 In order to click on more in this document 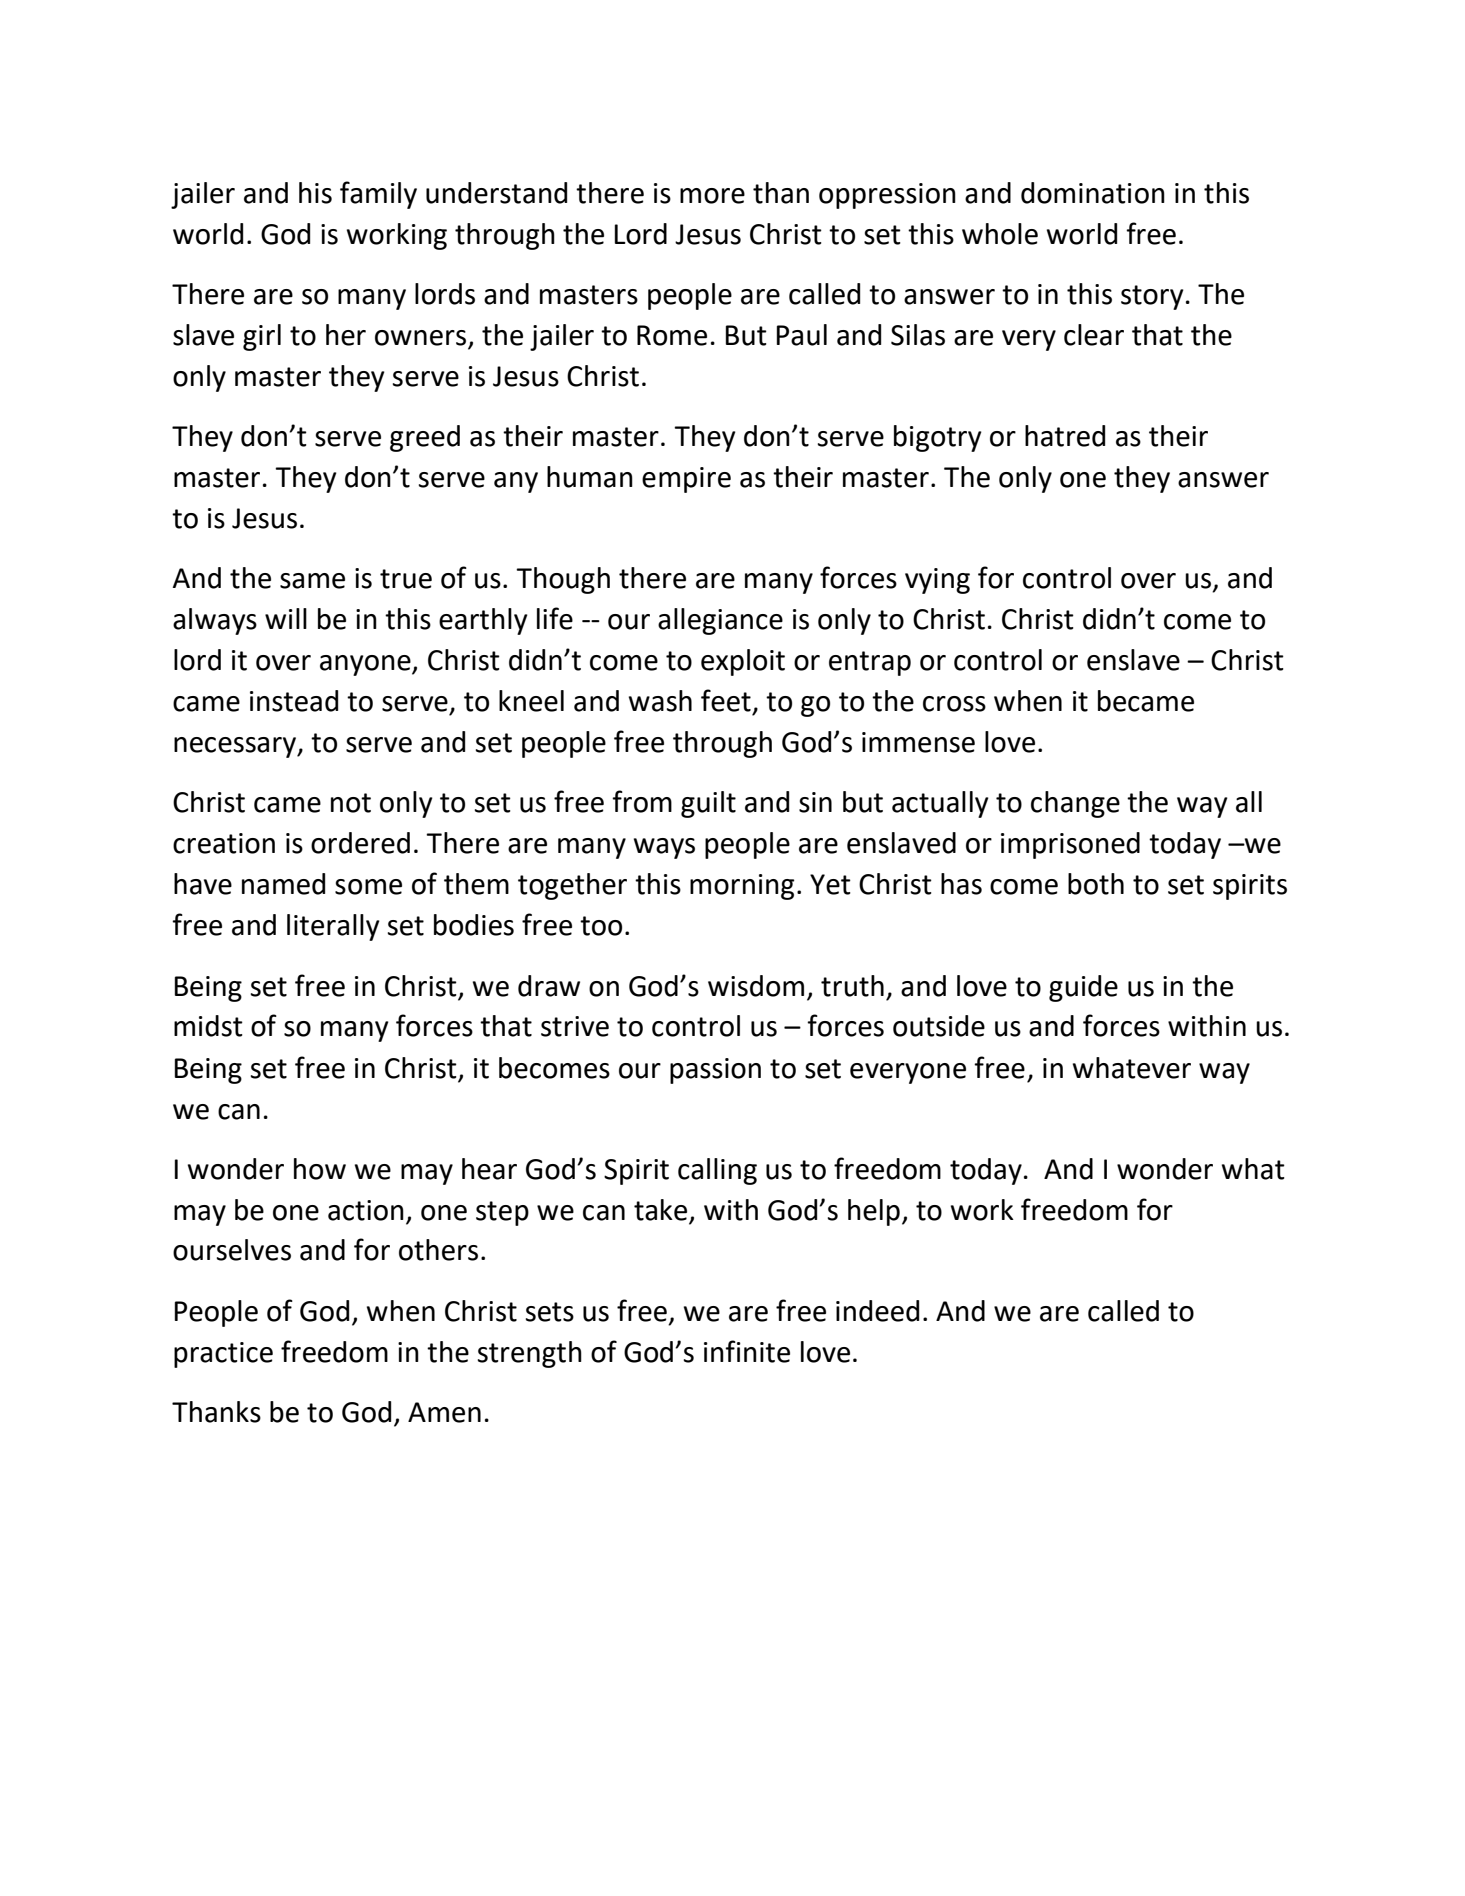, I will do `click(712, 196)`.
